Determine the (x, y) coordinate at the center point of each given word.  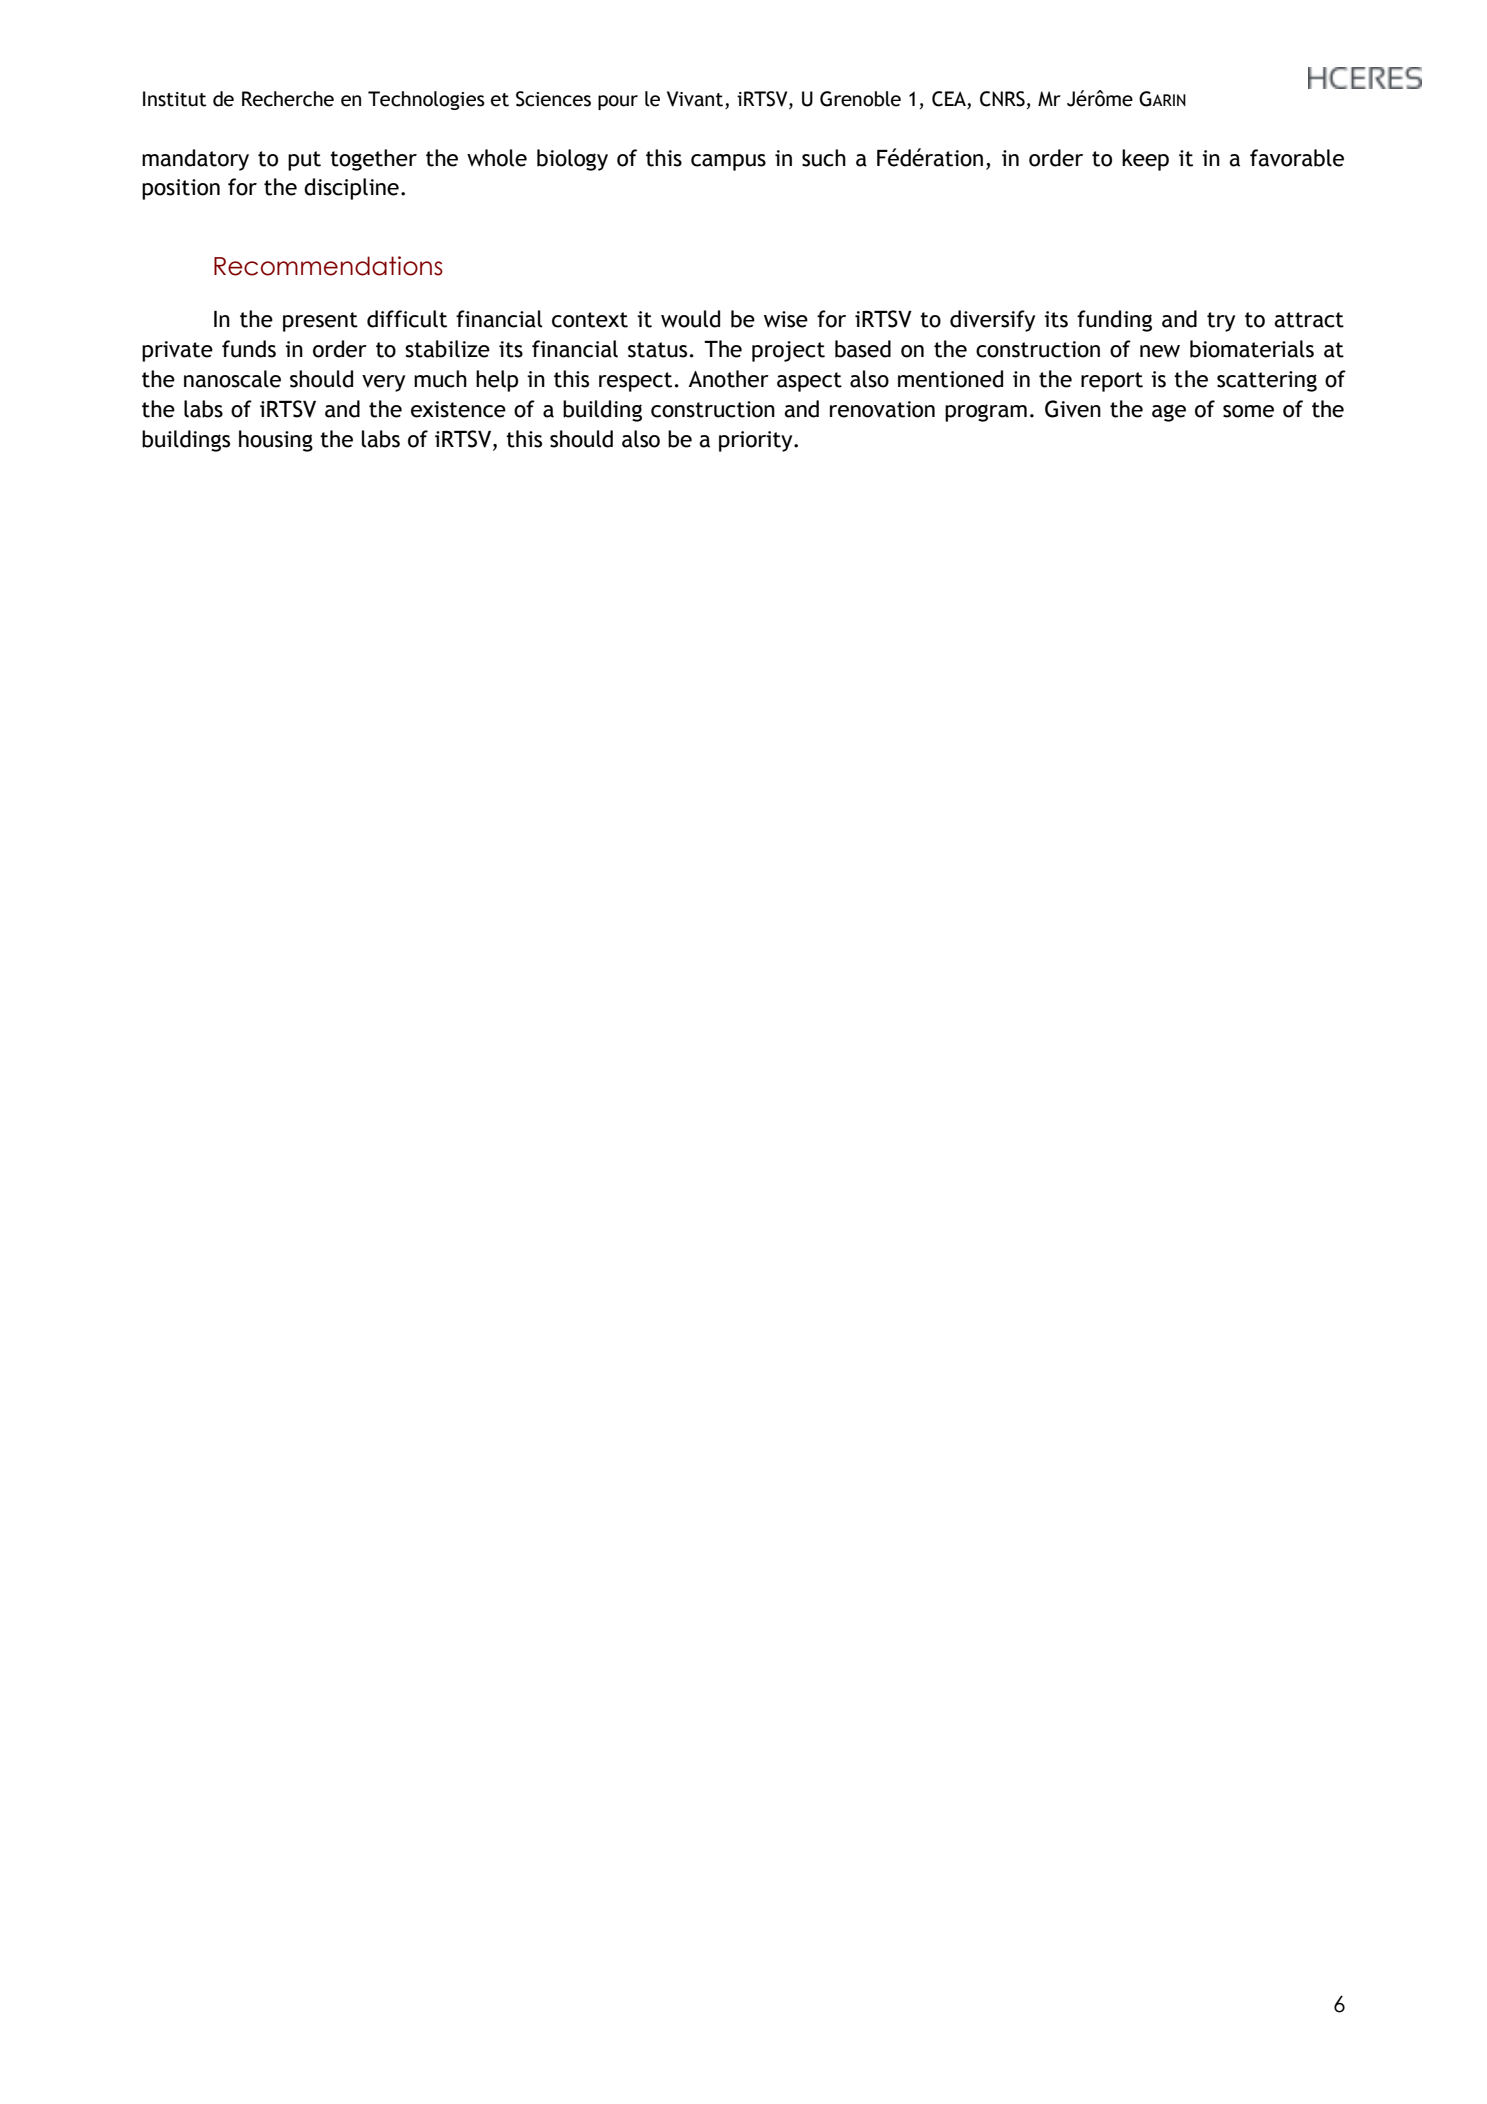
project (788, 351)
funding (1114, 321)
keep (1145, 160)
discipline (351, 189)
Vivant (695, 99)
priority (757, 441)
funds (249, 349)
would (690, 319)
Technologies (426, 100)
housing (276, 441)
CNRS (1002, 99)
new (1160, 351)
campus (728, 162)
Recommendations (328, 266)
